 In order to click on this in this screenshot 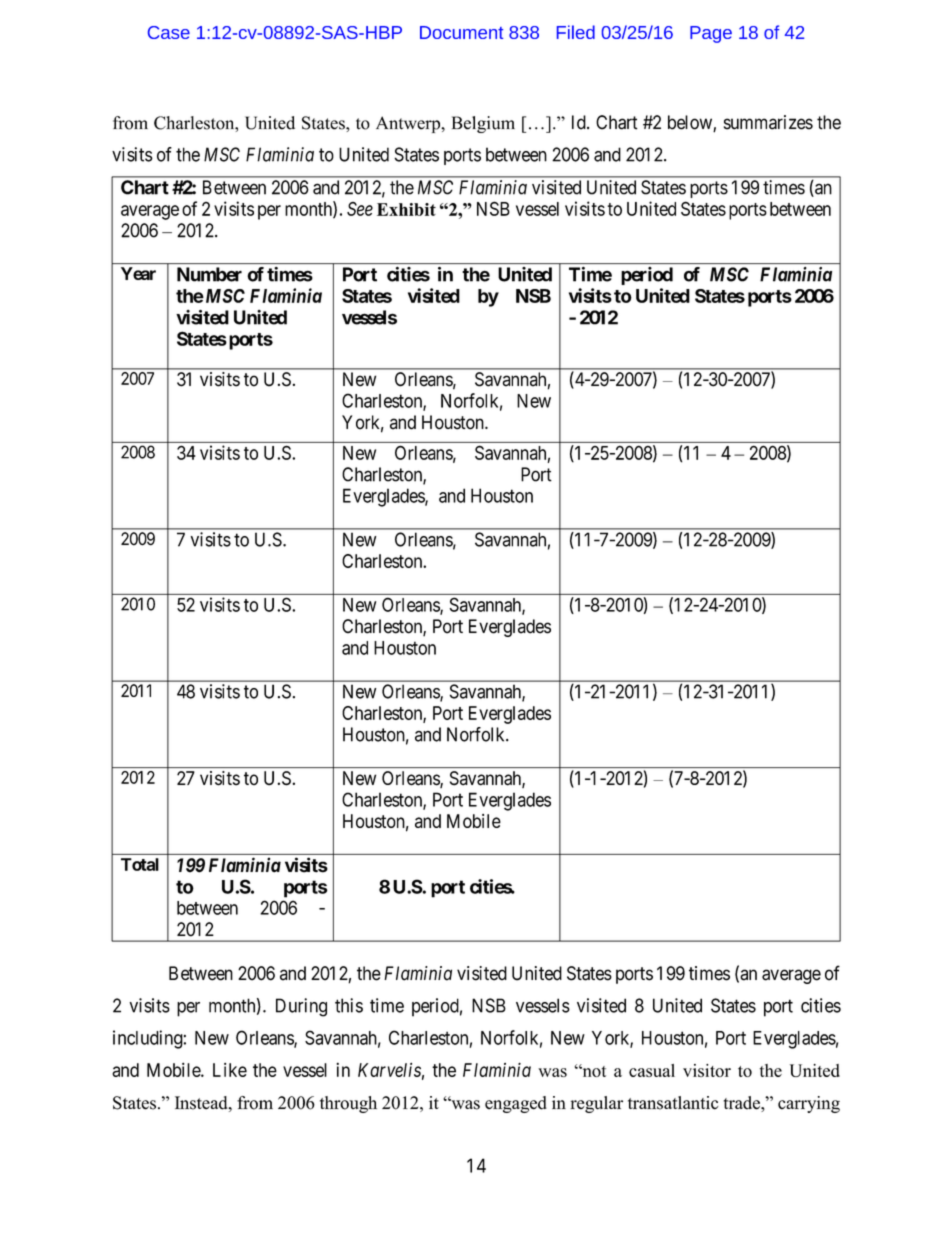, I will do `click(349, 1005)`.
